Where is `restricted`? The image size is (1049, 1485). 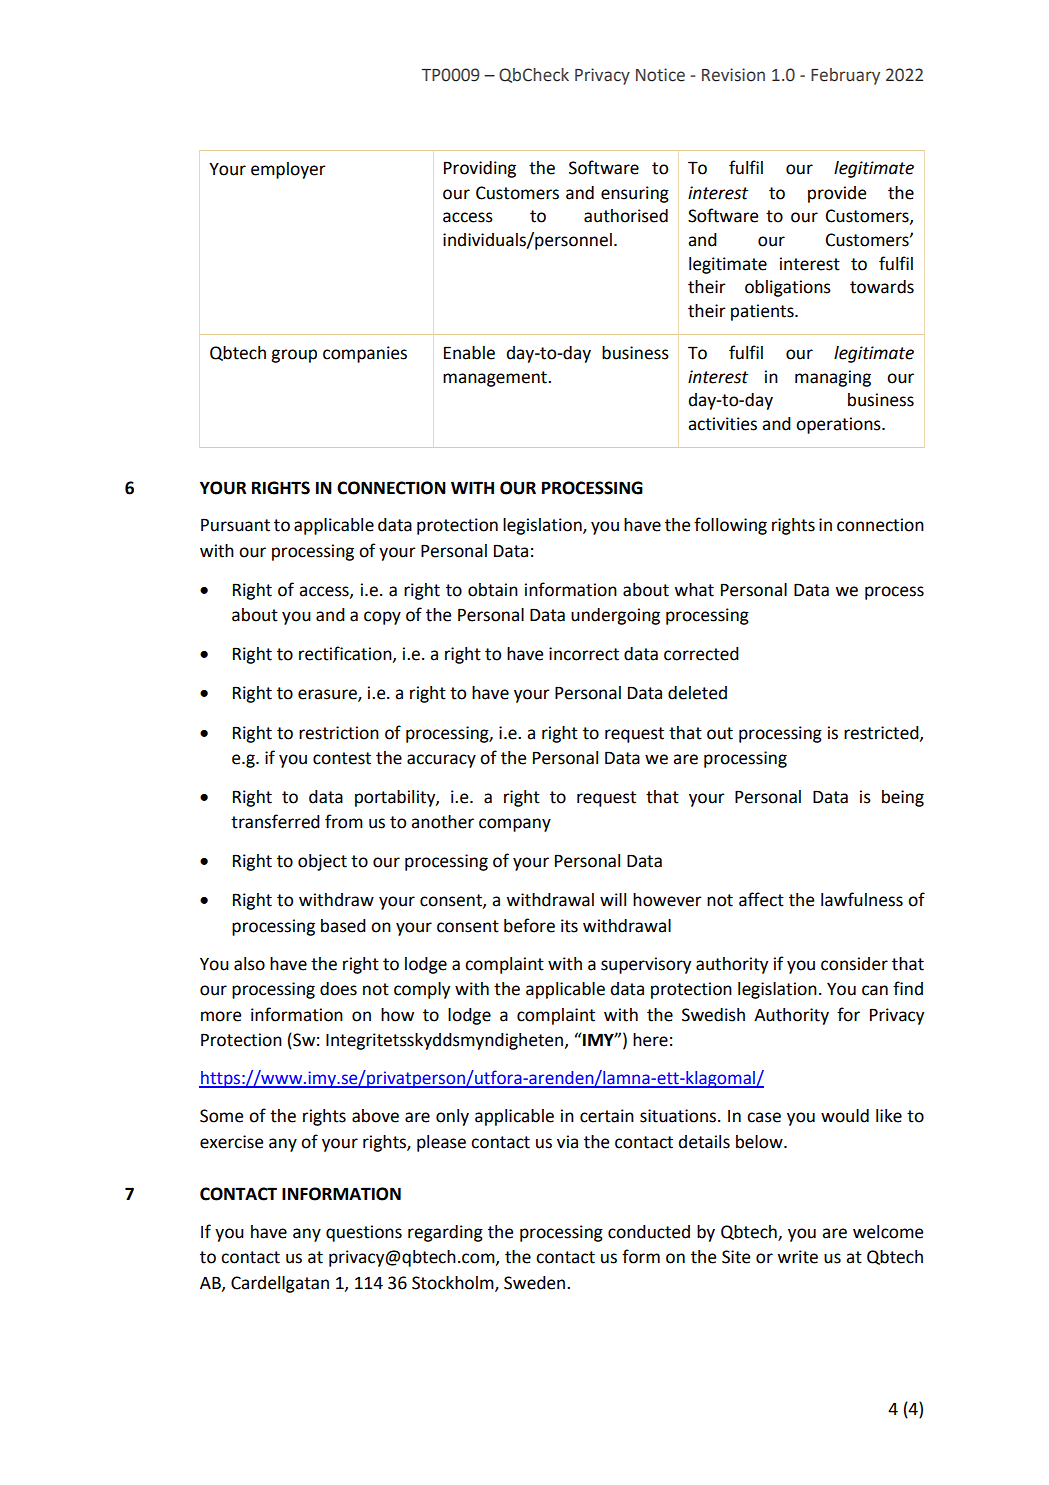 restricted is located at coordinates (882, 733).
